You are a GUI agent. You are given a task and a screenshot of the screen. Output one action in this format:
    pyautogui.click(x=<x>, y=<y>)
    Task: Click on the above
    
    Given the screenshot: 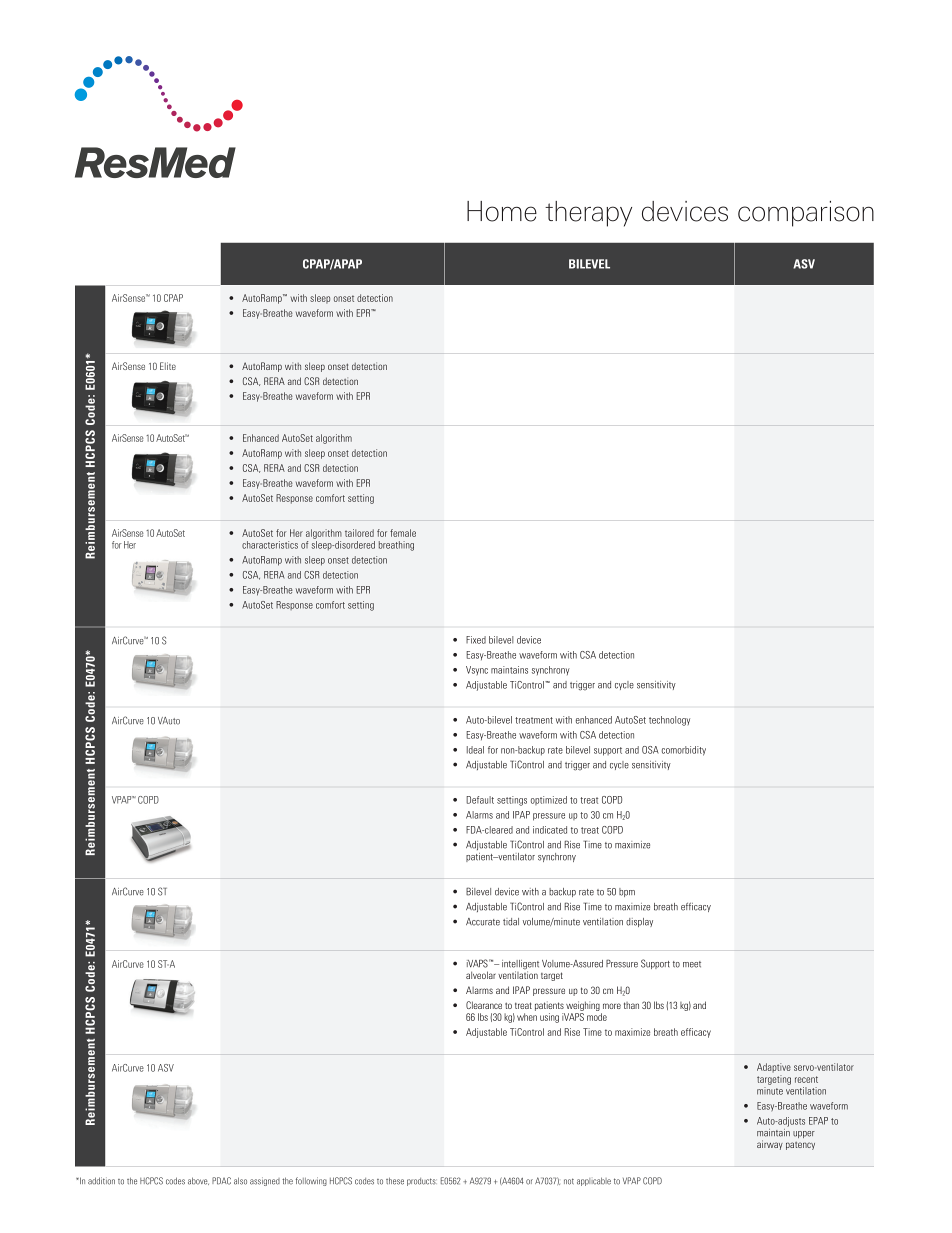 What is the action you would take?
    pyautogui.click(x=198, y=1181)
